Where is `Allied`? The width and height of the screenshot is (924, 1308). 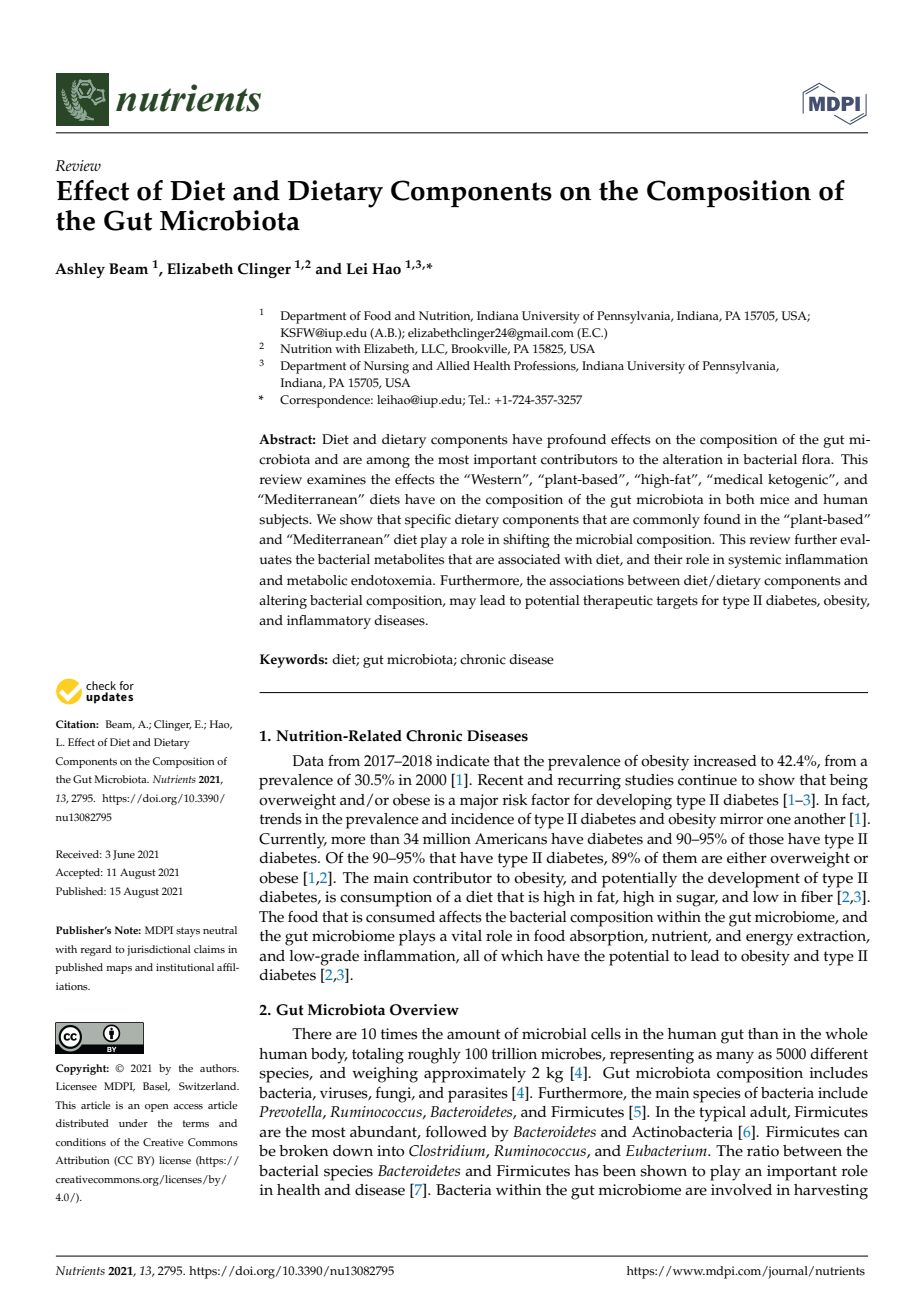
Allied is located at coordinates (453, 365).
